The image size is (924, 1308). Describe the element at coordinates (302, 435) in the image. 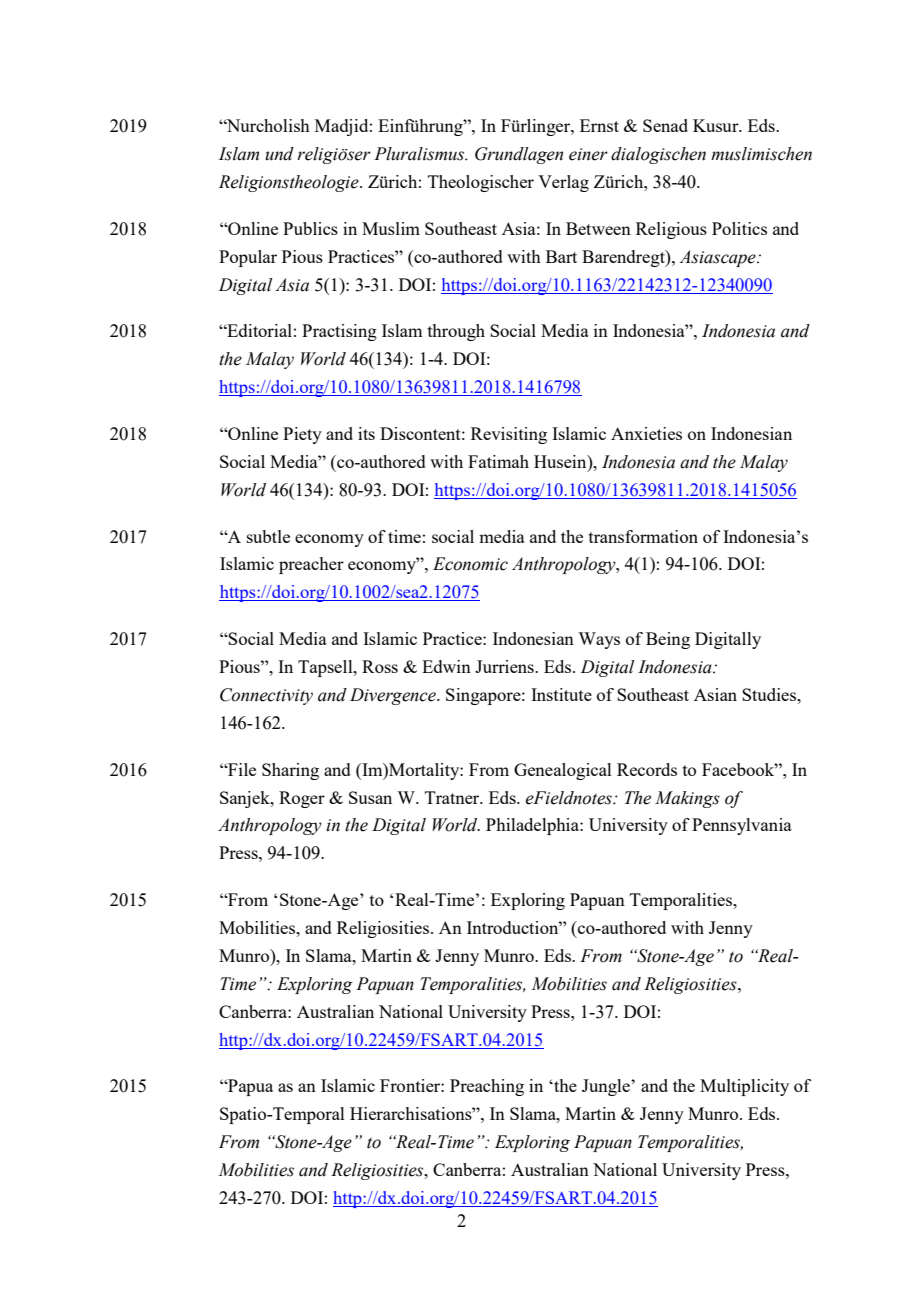

I see `Piety` at that location.
